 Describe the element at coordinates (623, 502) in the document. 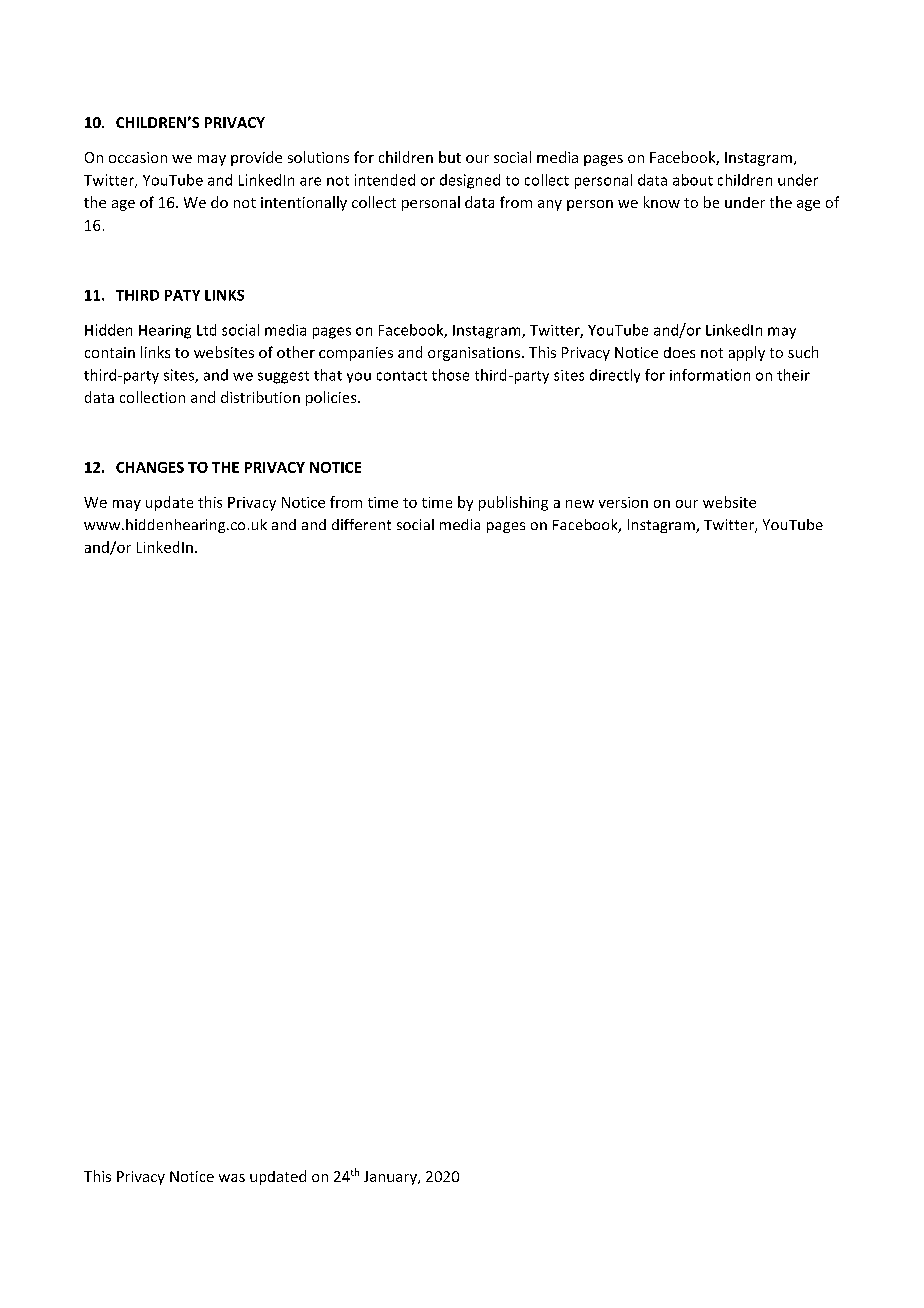

I see `version` at that location.
